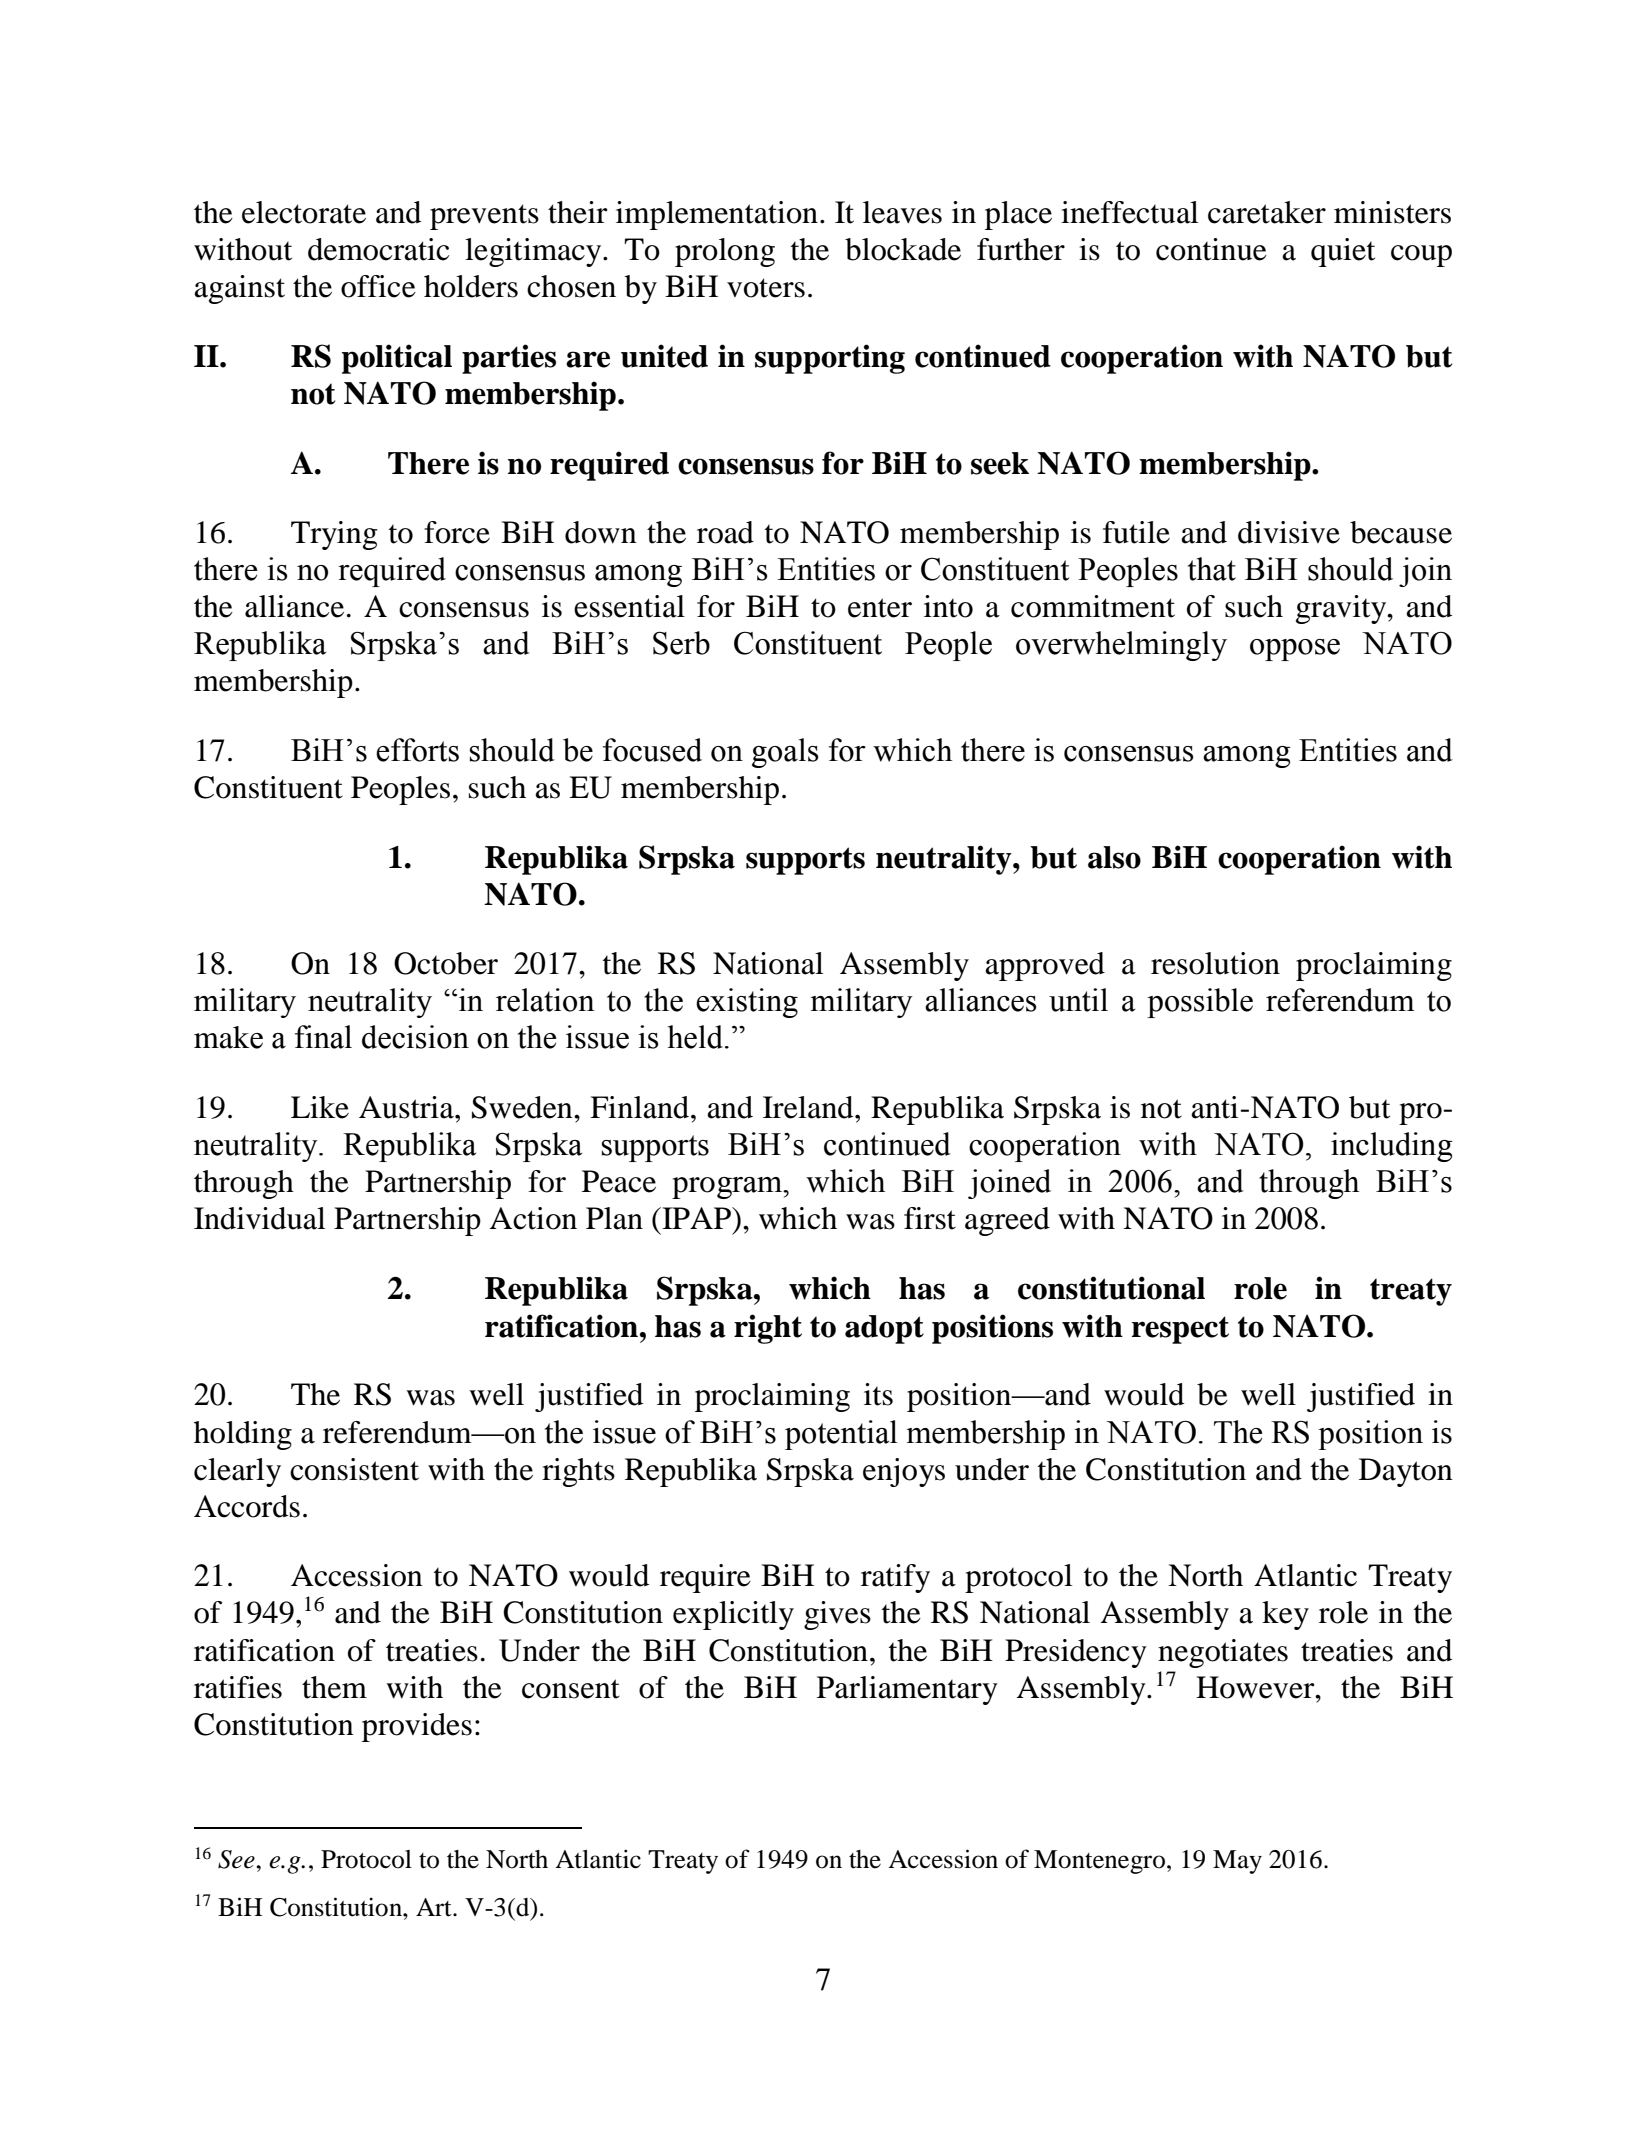  Describe the element at coordinates (907, 1690) in the screenshot. I see `Parliamentary` at that location.
